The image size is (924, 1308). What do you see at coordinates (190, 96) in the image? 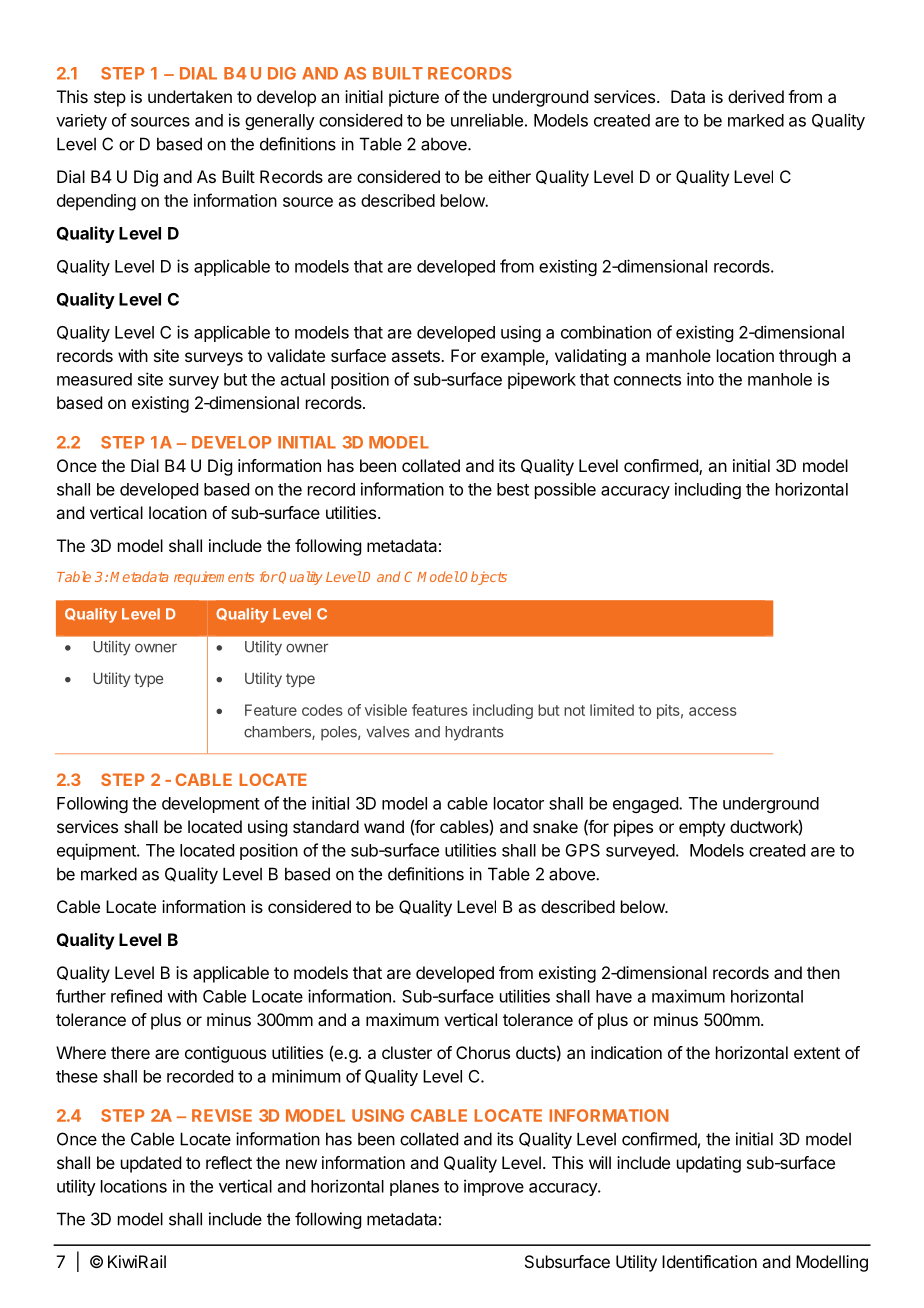
I see `undertaken` at bounding box center [190, 96].
